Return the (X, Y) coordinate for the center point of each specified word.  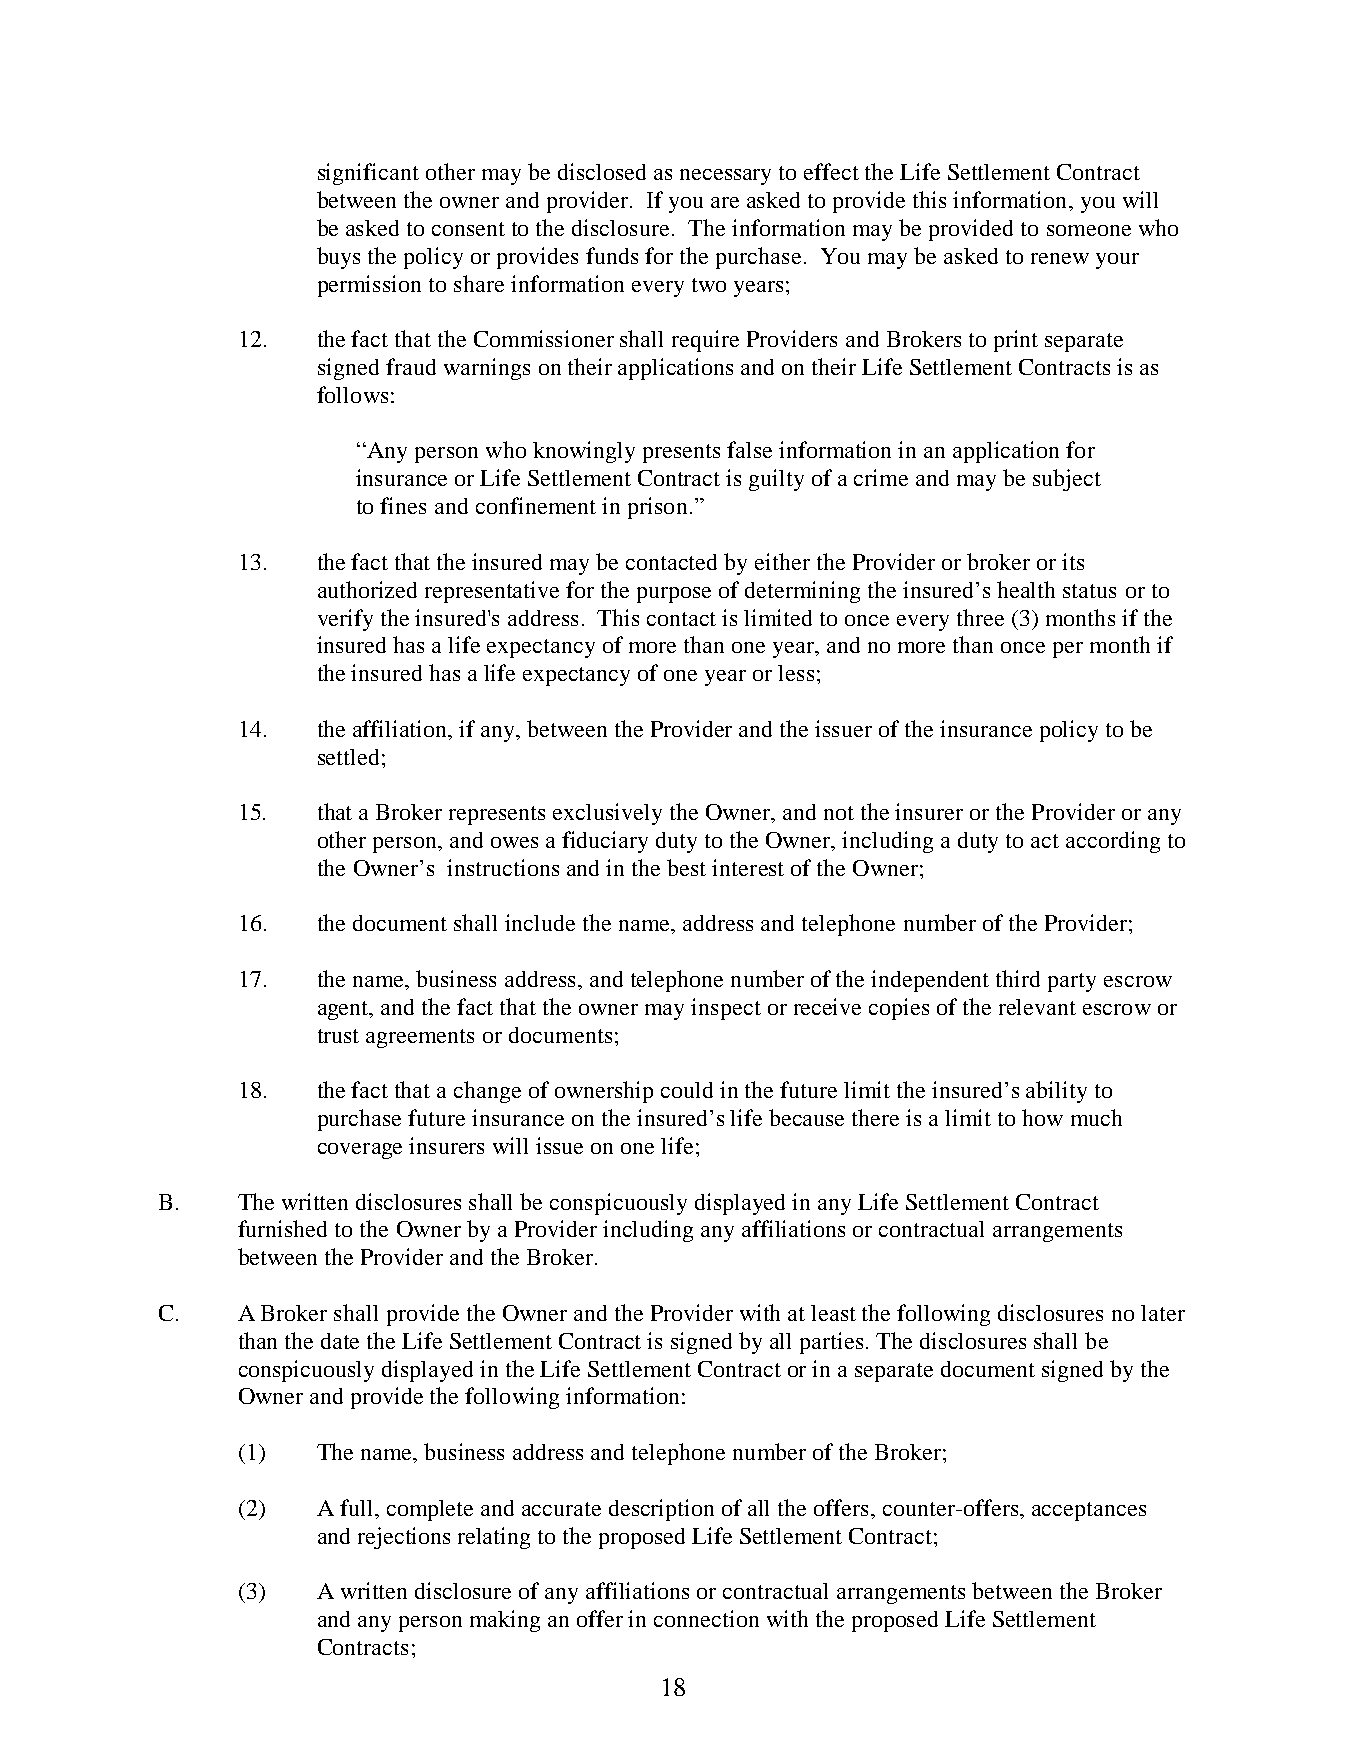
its (1073, 561)
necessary (725, 177)
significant (368, 174)
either (782, 561)
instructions (503, 867)
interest (748, 867)
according (1113, 842)
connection (706, 1618)
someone (1089, 230)
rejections (404, 1538)
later (1163, 1313)
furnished (282, 1228)
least (833, 1313)
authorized (367, 589)
